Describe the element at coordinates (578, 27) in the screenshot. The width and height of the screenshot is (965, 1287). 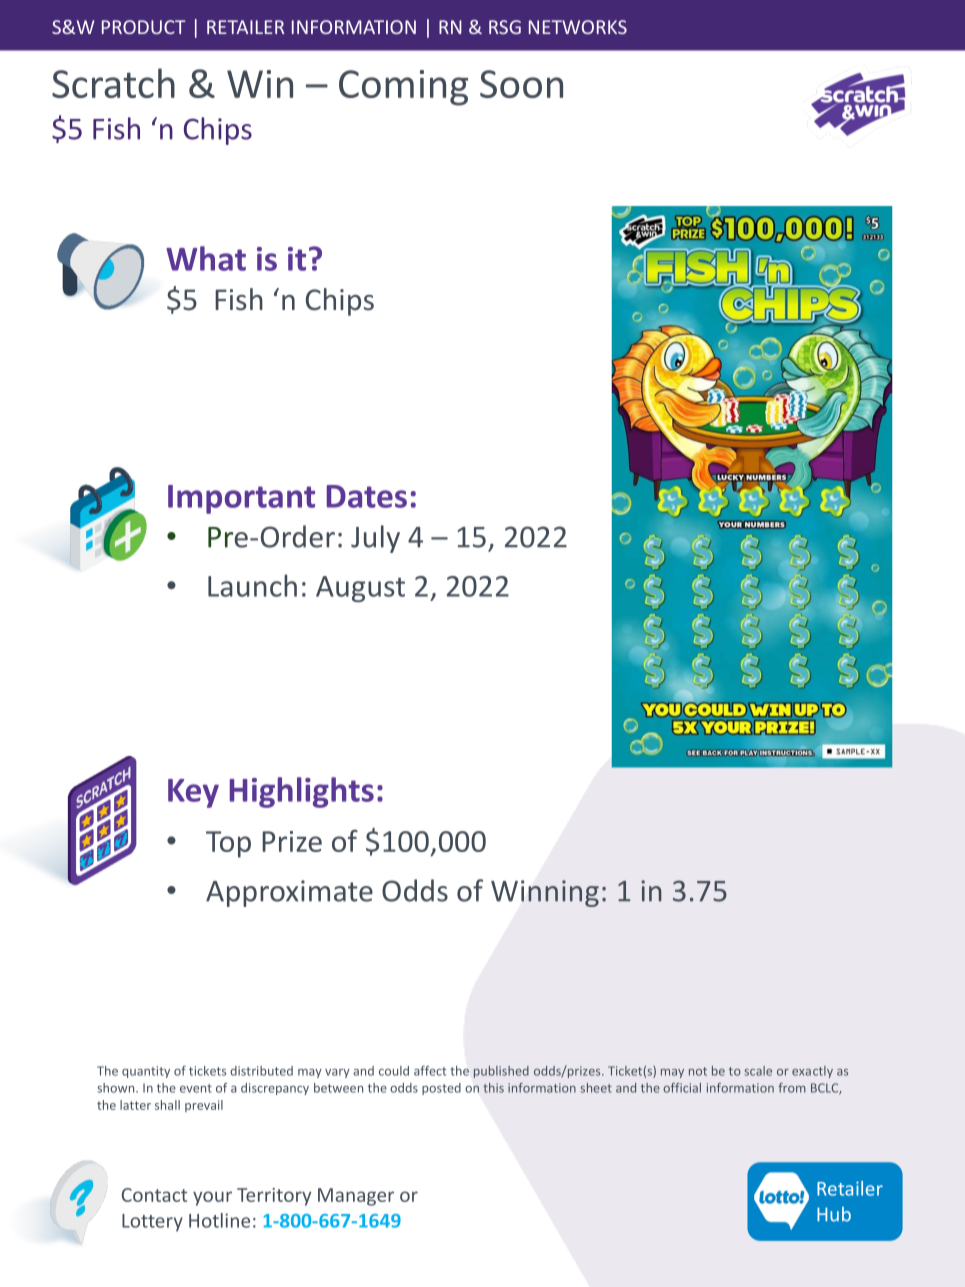
I see `NETWORKS` at that location.
